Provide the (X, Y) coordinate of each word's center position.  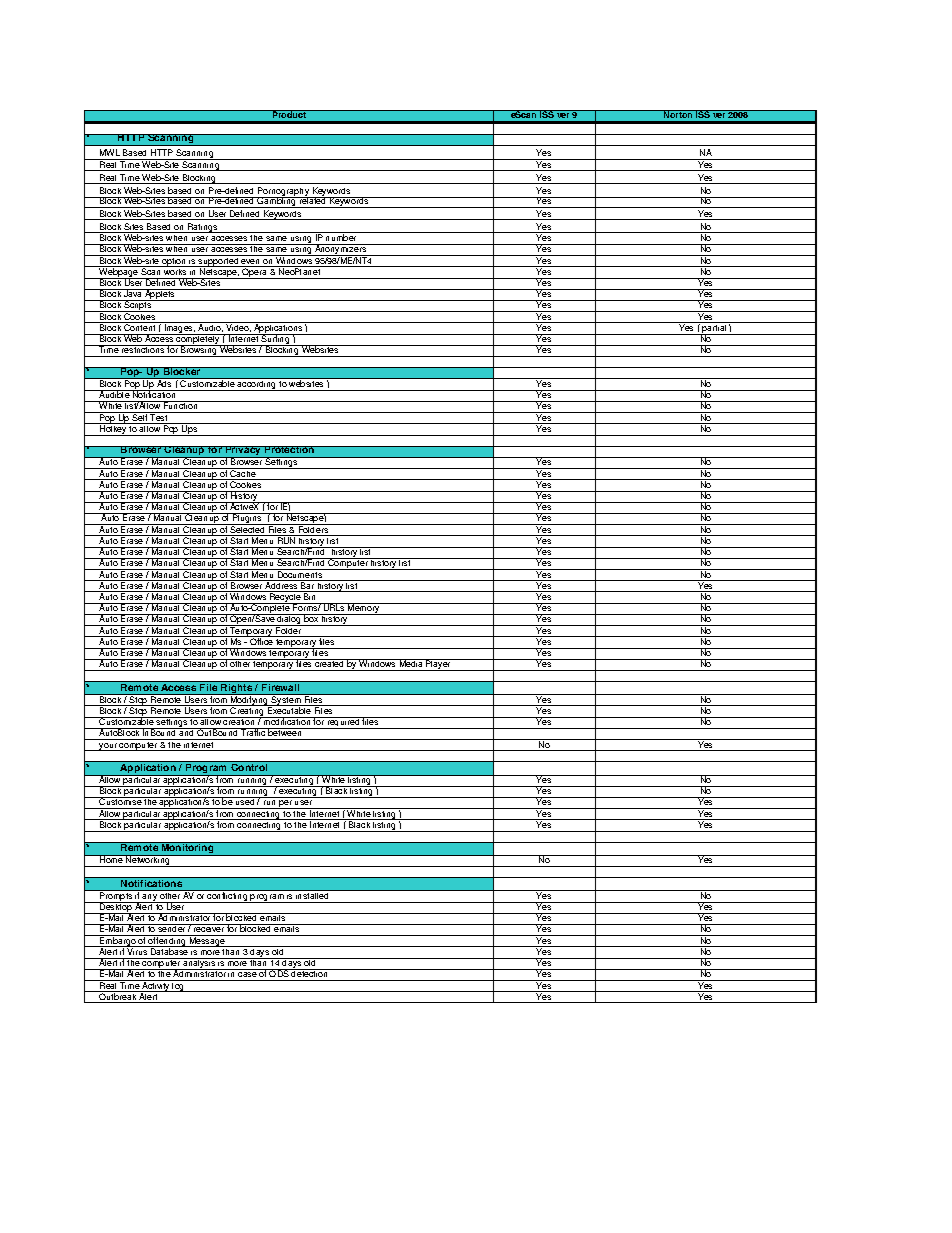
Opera (255, 272)
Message (207, 941)
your (108, 747)
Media (411, 663)
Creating (247, 712)
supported (219, 262)
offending (167, 942)
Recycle (285, 598)
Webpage (118, 273)
